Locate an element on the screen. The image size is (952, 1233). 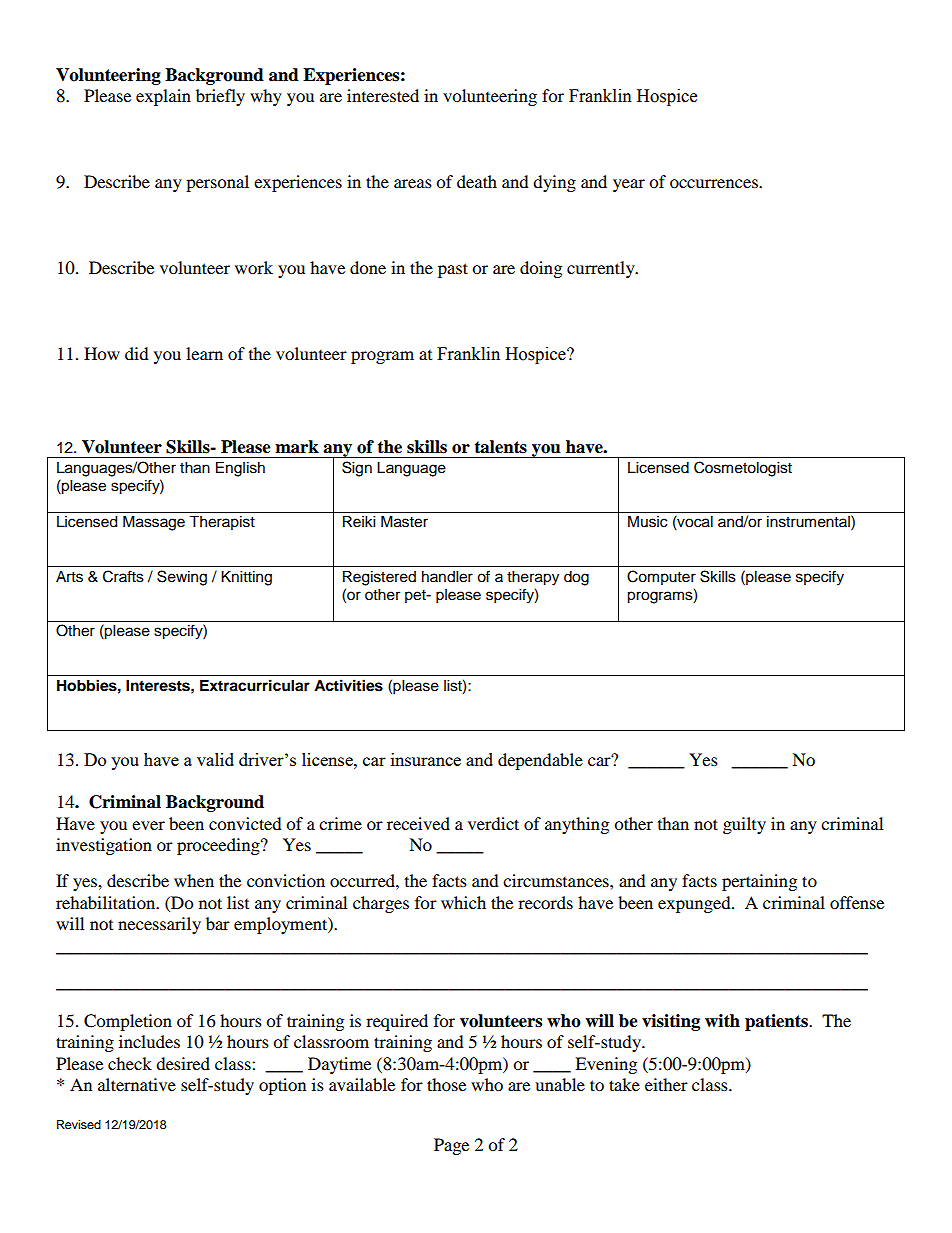
explain is located at coordinates (163, 97).
